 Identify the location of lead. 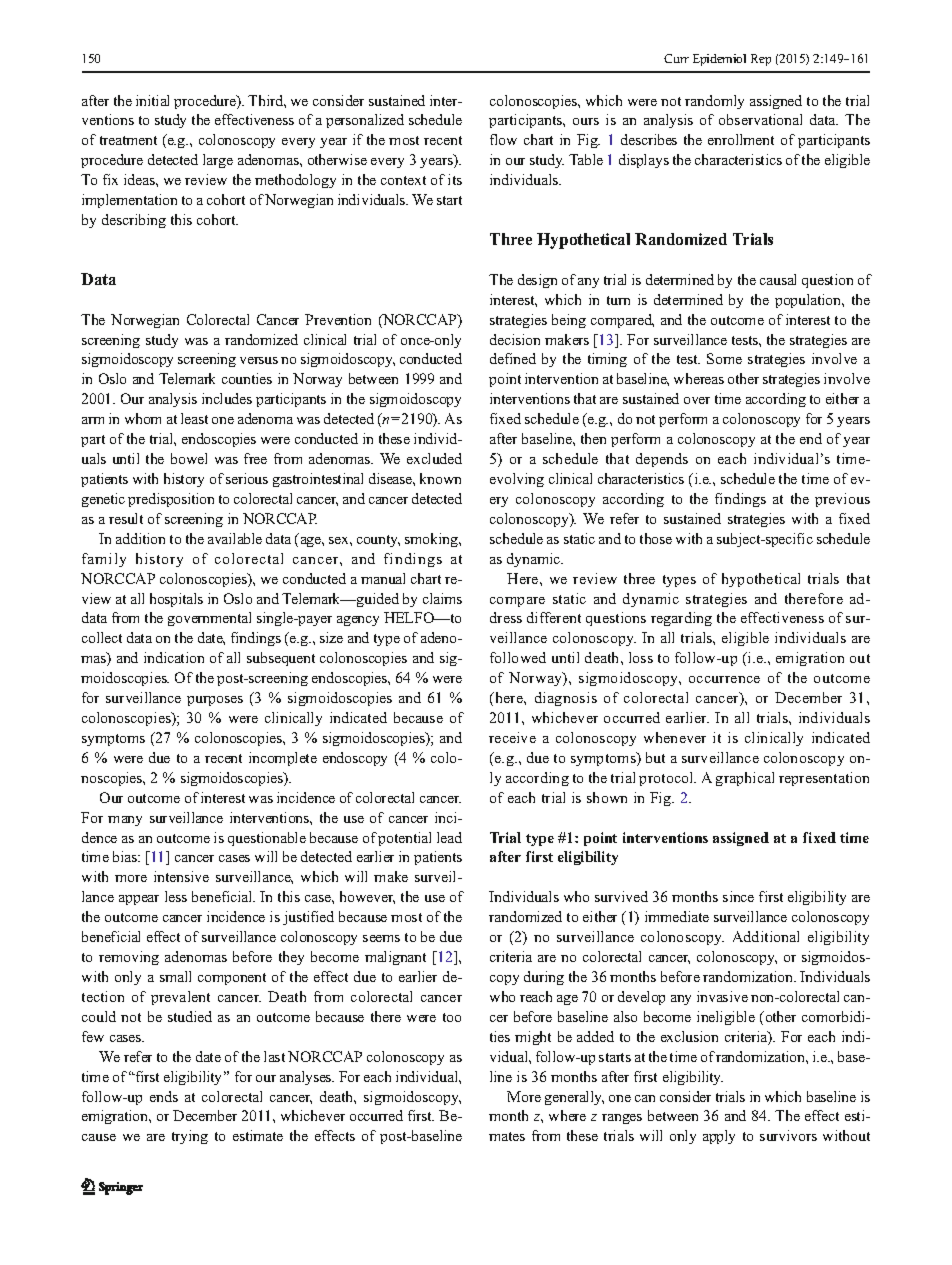
(449, 837).
